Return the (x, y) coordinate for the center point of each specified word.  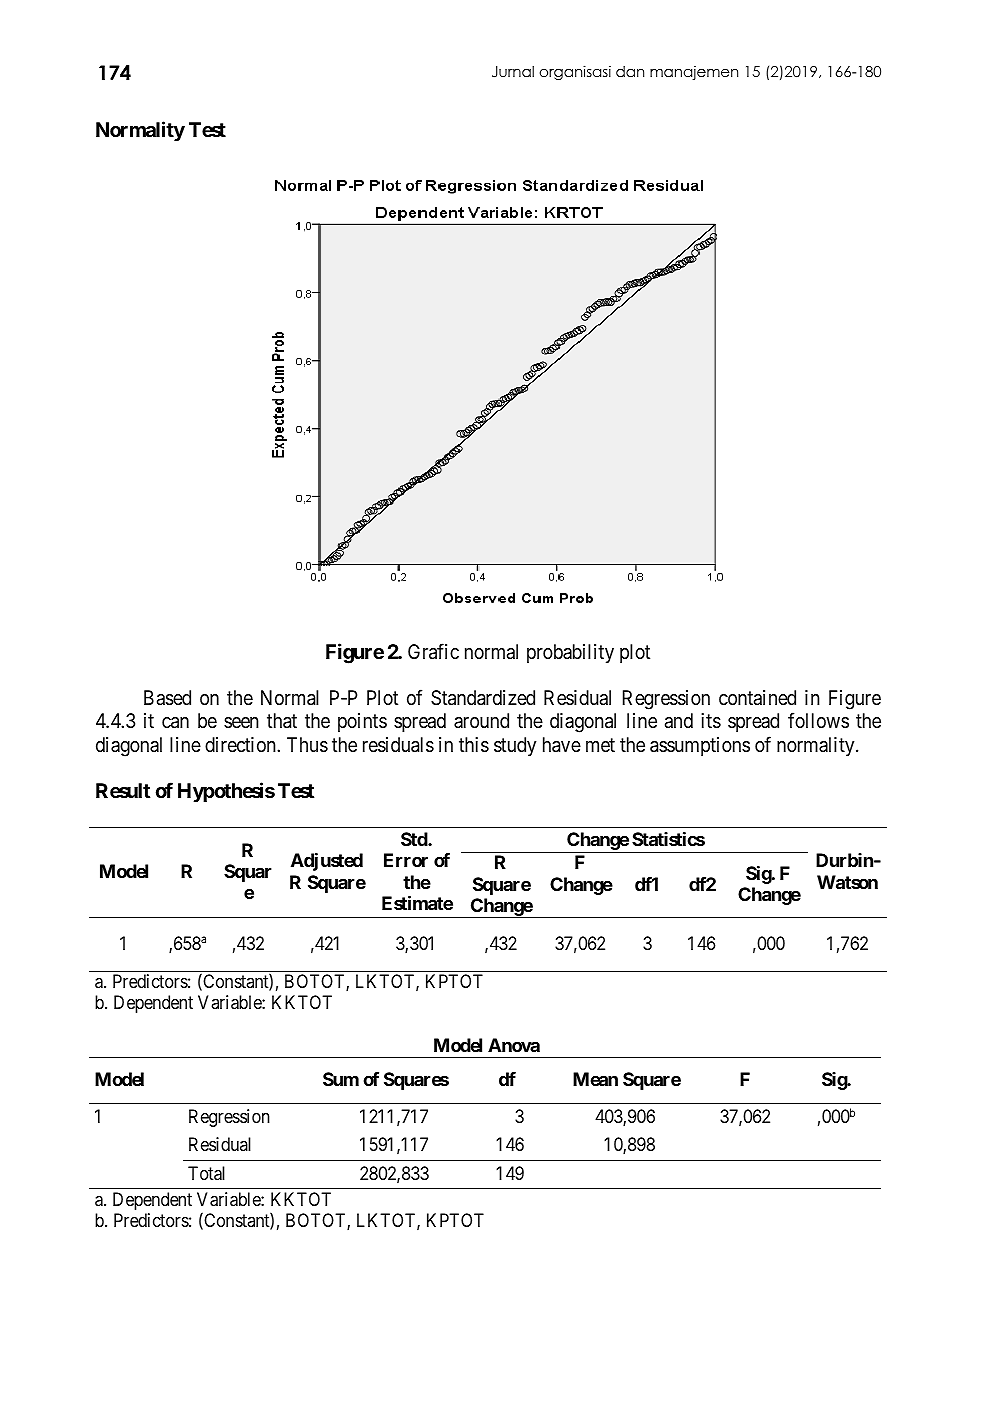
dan (630, 71)
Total (206, 1173)
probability (570, 653)
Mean (595, 1079)
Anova (514, 1045)
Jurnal (513, 72)
